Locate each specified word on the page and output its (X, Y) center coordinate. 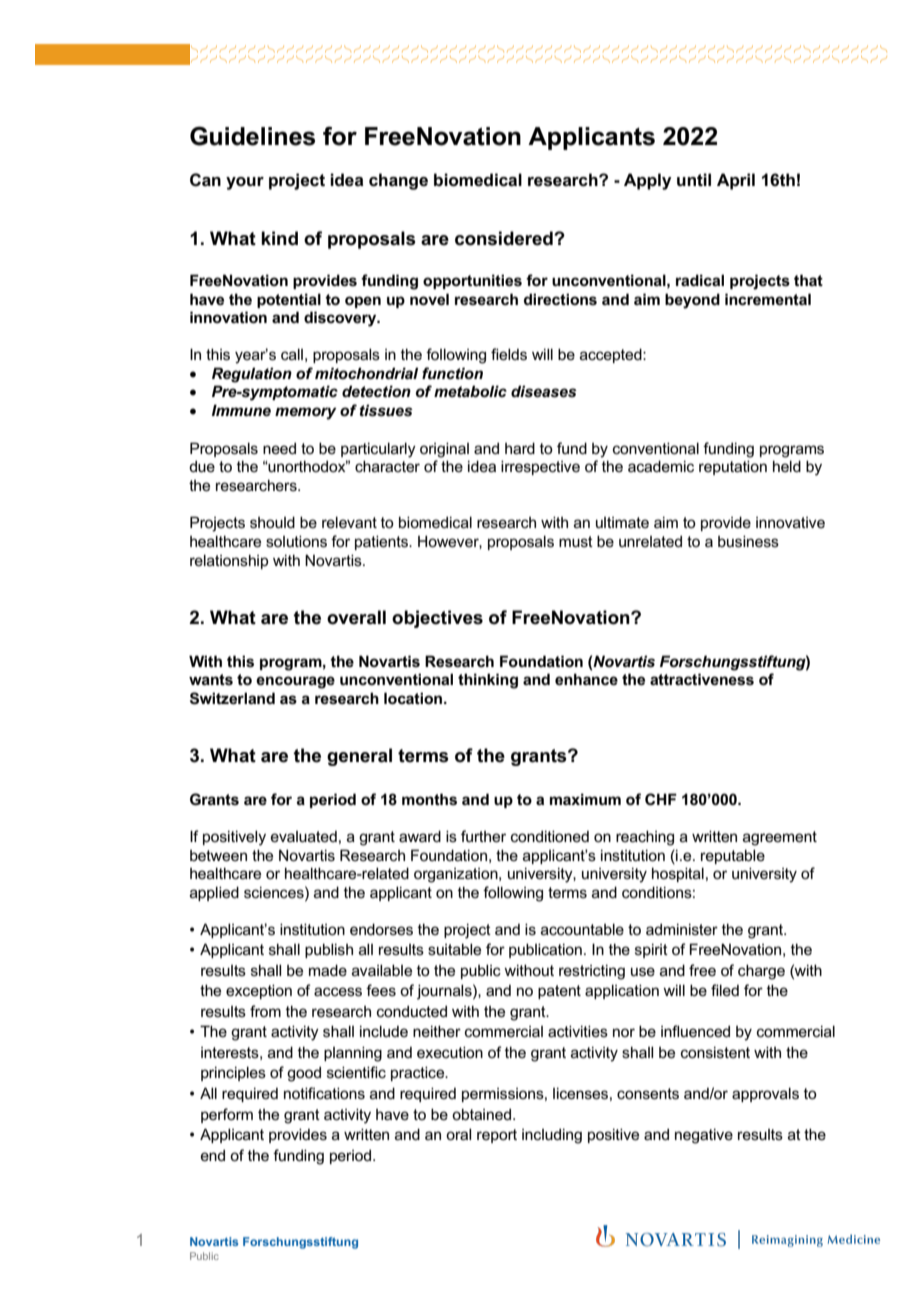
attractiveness (702, 679)
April (736, 181)
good (304, 1074)
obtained (481, 1114)
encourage (295, 682)
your (245, 183)
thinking (488, 681)
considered (505, 238)
